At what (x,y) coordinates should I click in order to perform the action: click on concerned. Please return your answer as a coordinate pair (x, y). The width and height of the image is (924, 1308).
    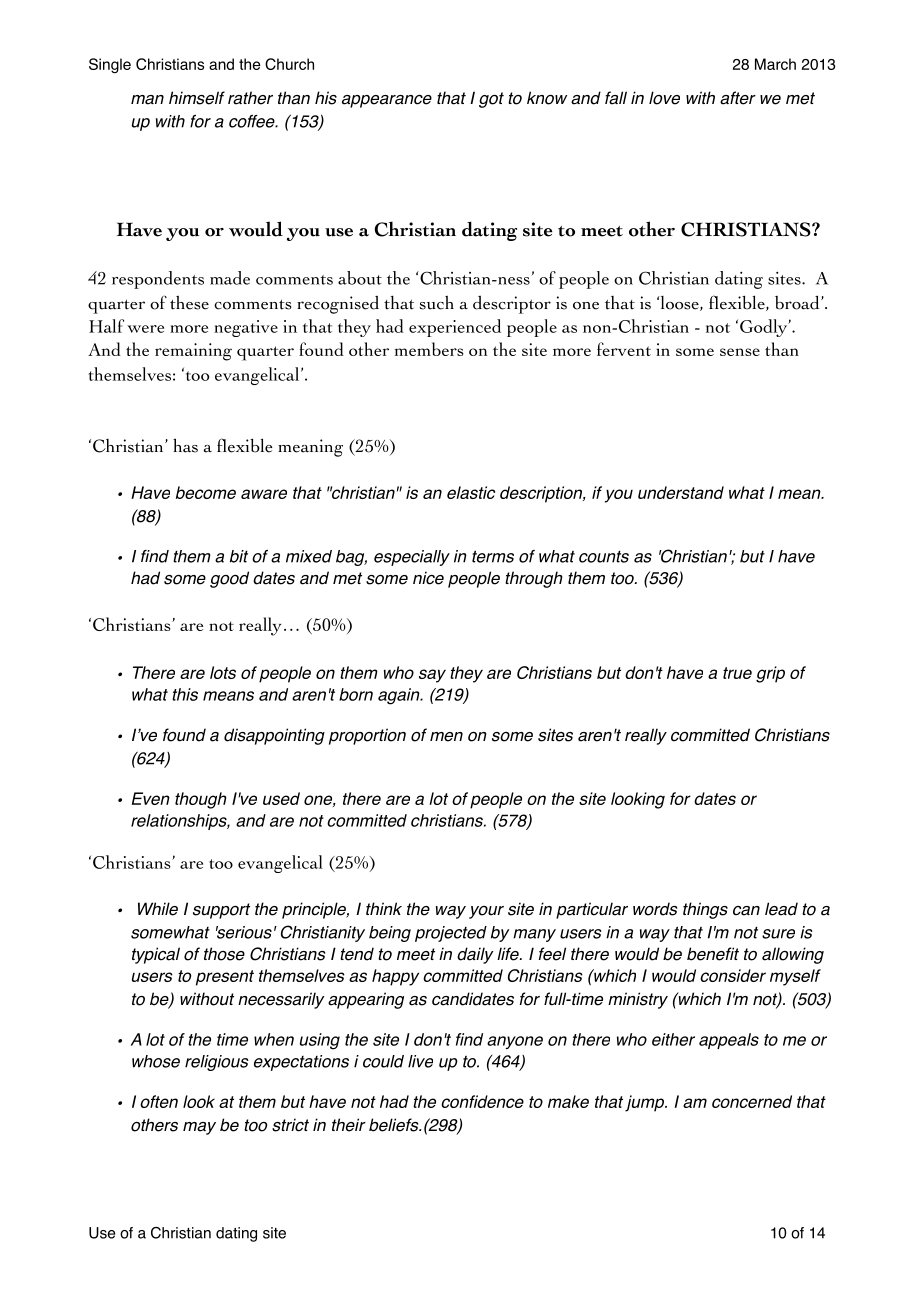
    Looking at the image, I should click on (752, 1101).
